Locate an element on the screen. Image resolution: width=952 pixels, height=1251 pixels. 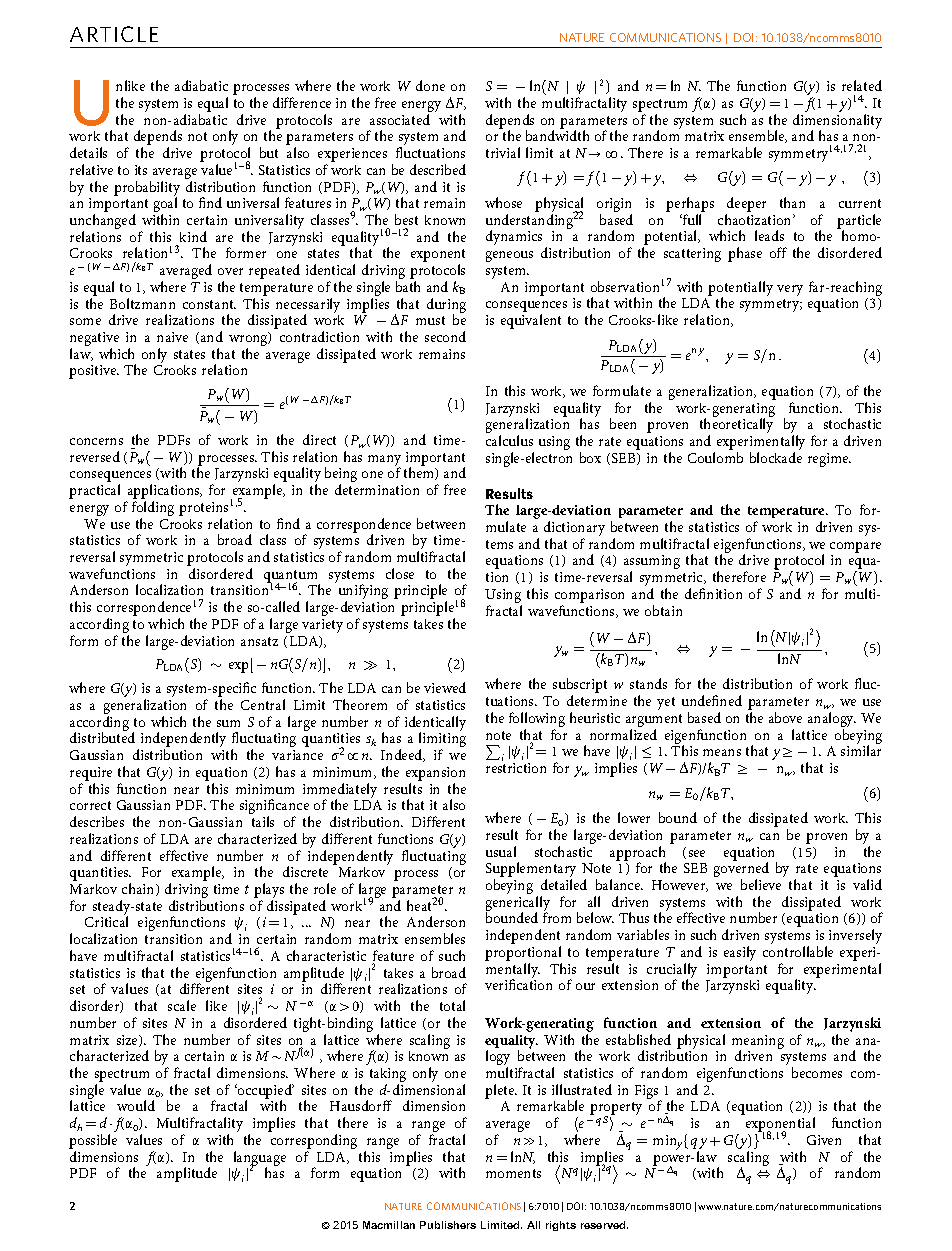
related is located at coordinates (862, 85).
